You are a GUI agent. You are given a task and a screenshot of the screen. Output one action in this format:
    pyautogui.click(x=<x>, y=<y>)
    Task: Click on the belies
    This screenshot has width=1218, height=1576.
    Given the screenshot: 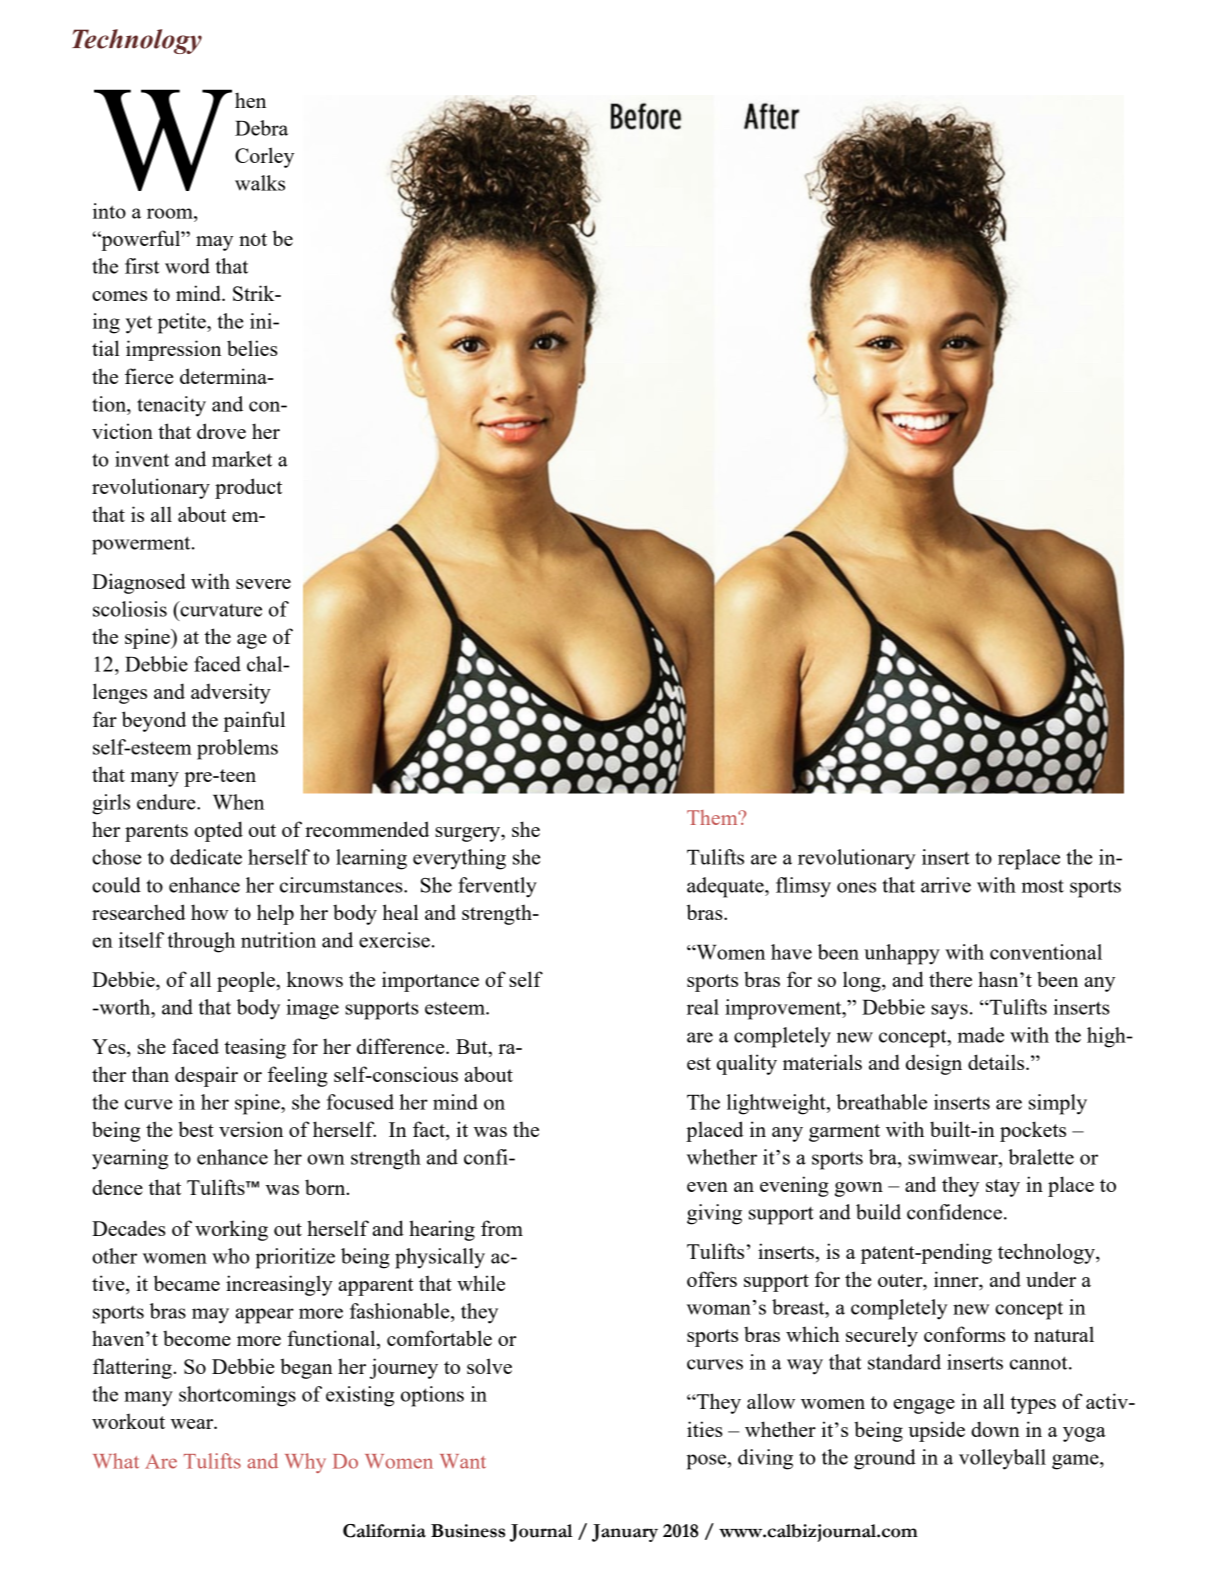 What is the action you would take?
    pyautogui.click(x=252, y=348)
